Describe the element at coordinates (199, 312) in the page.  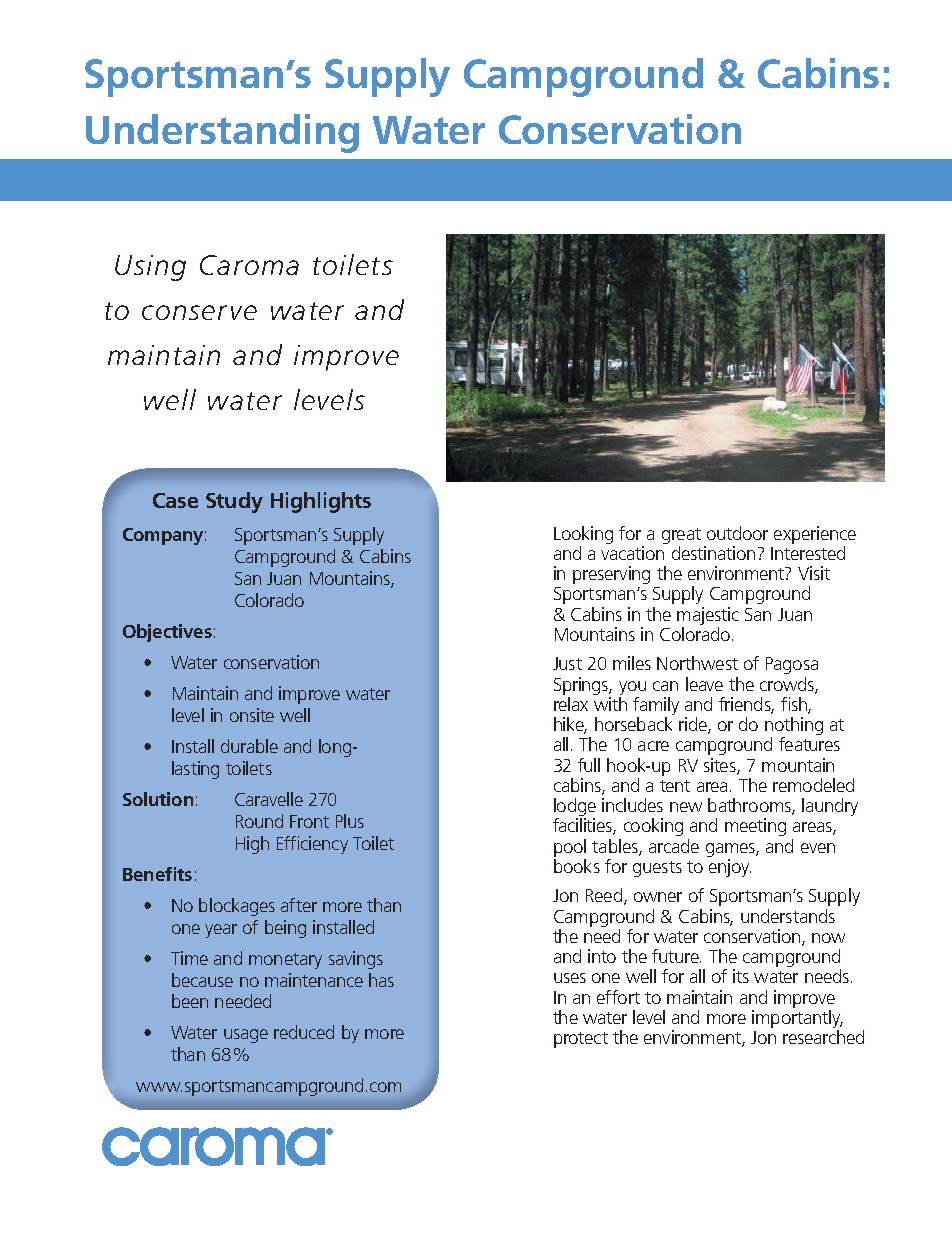
I see `conserve` at that location.
